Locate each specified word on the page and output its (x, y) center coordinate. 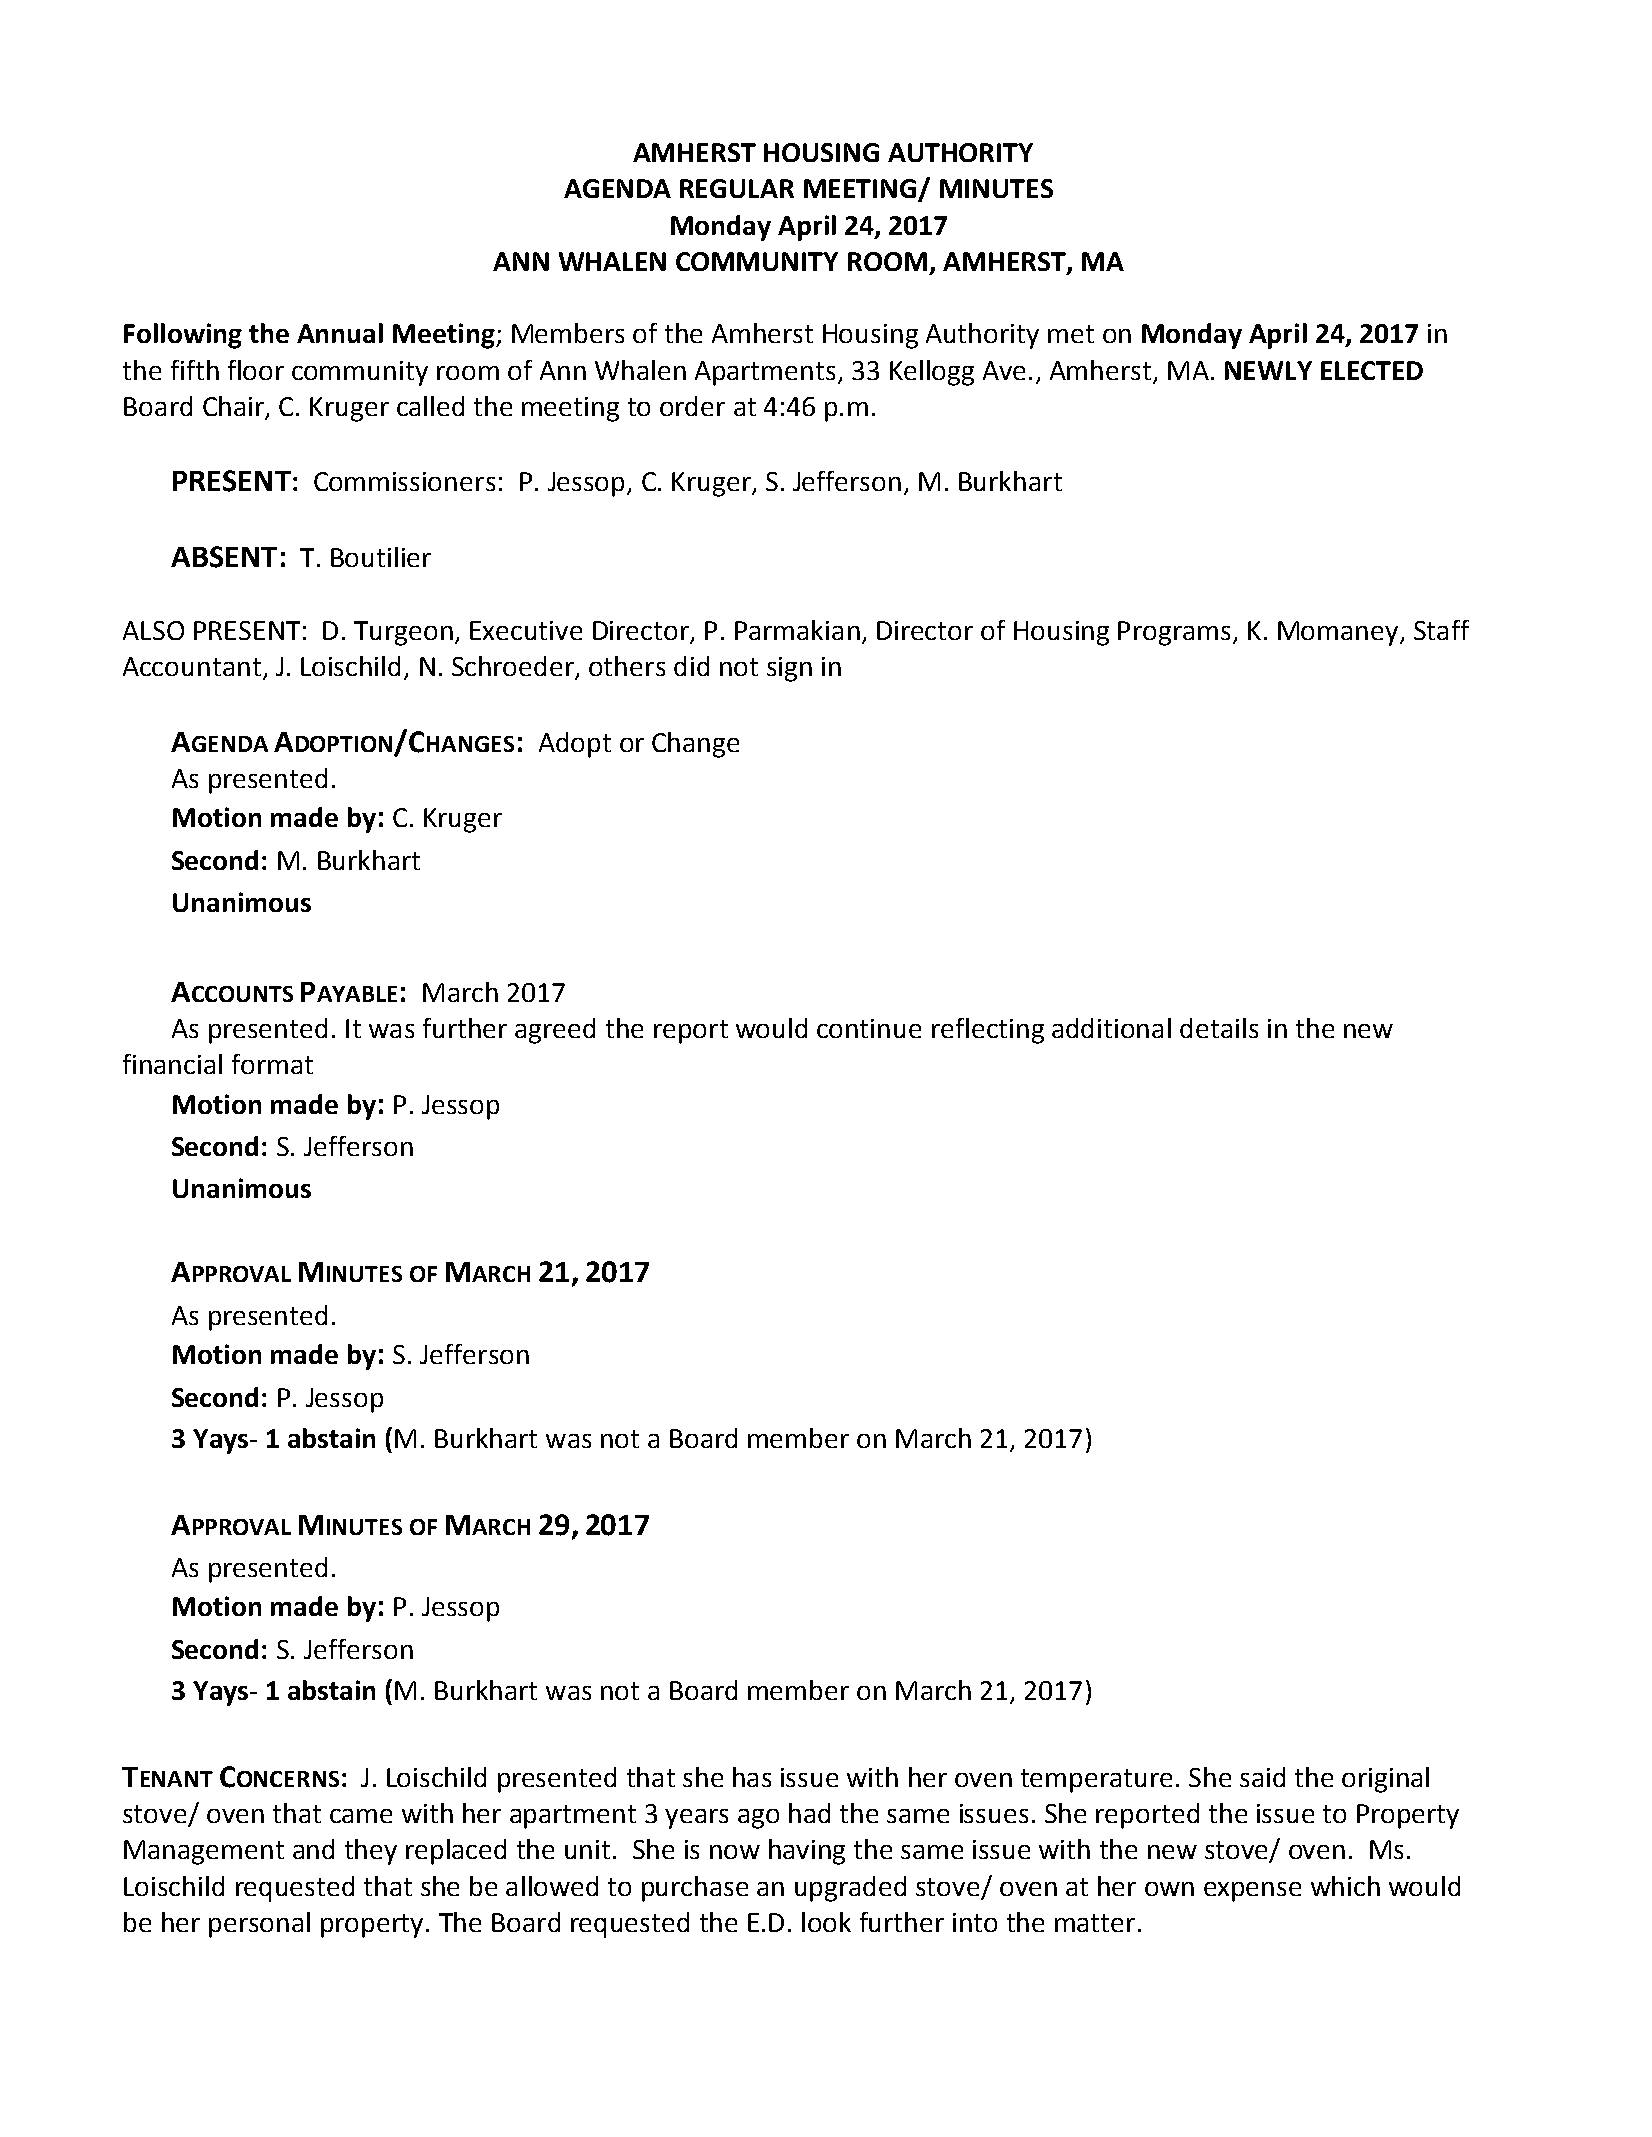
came (361, 1816)
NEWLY (1268, 370)
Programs (1174, 633)
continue (869, 1028)
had (809, 1813)
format (272, 1064)
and (313, 1849)
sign (789, 669)
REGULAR (737, 188)
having (807, 1852)
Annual (340, 333)
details (1219, 1028)
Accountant (192, 666)
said (1262, 1777)
